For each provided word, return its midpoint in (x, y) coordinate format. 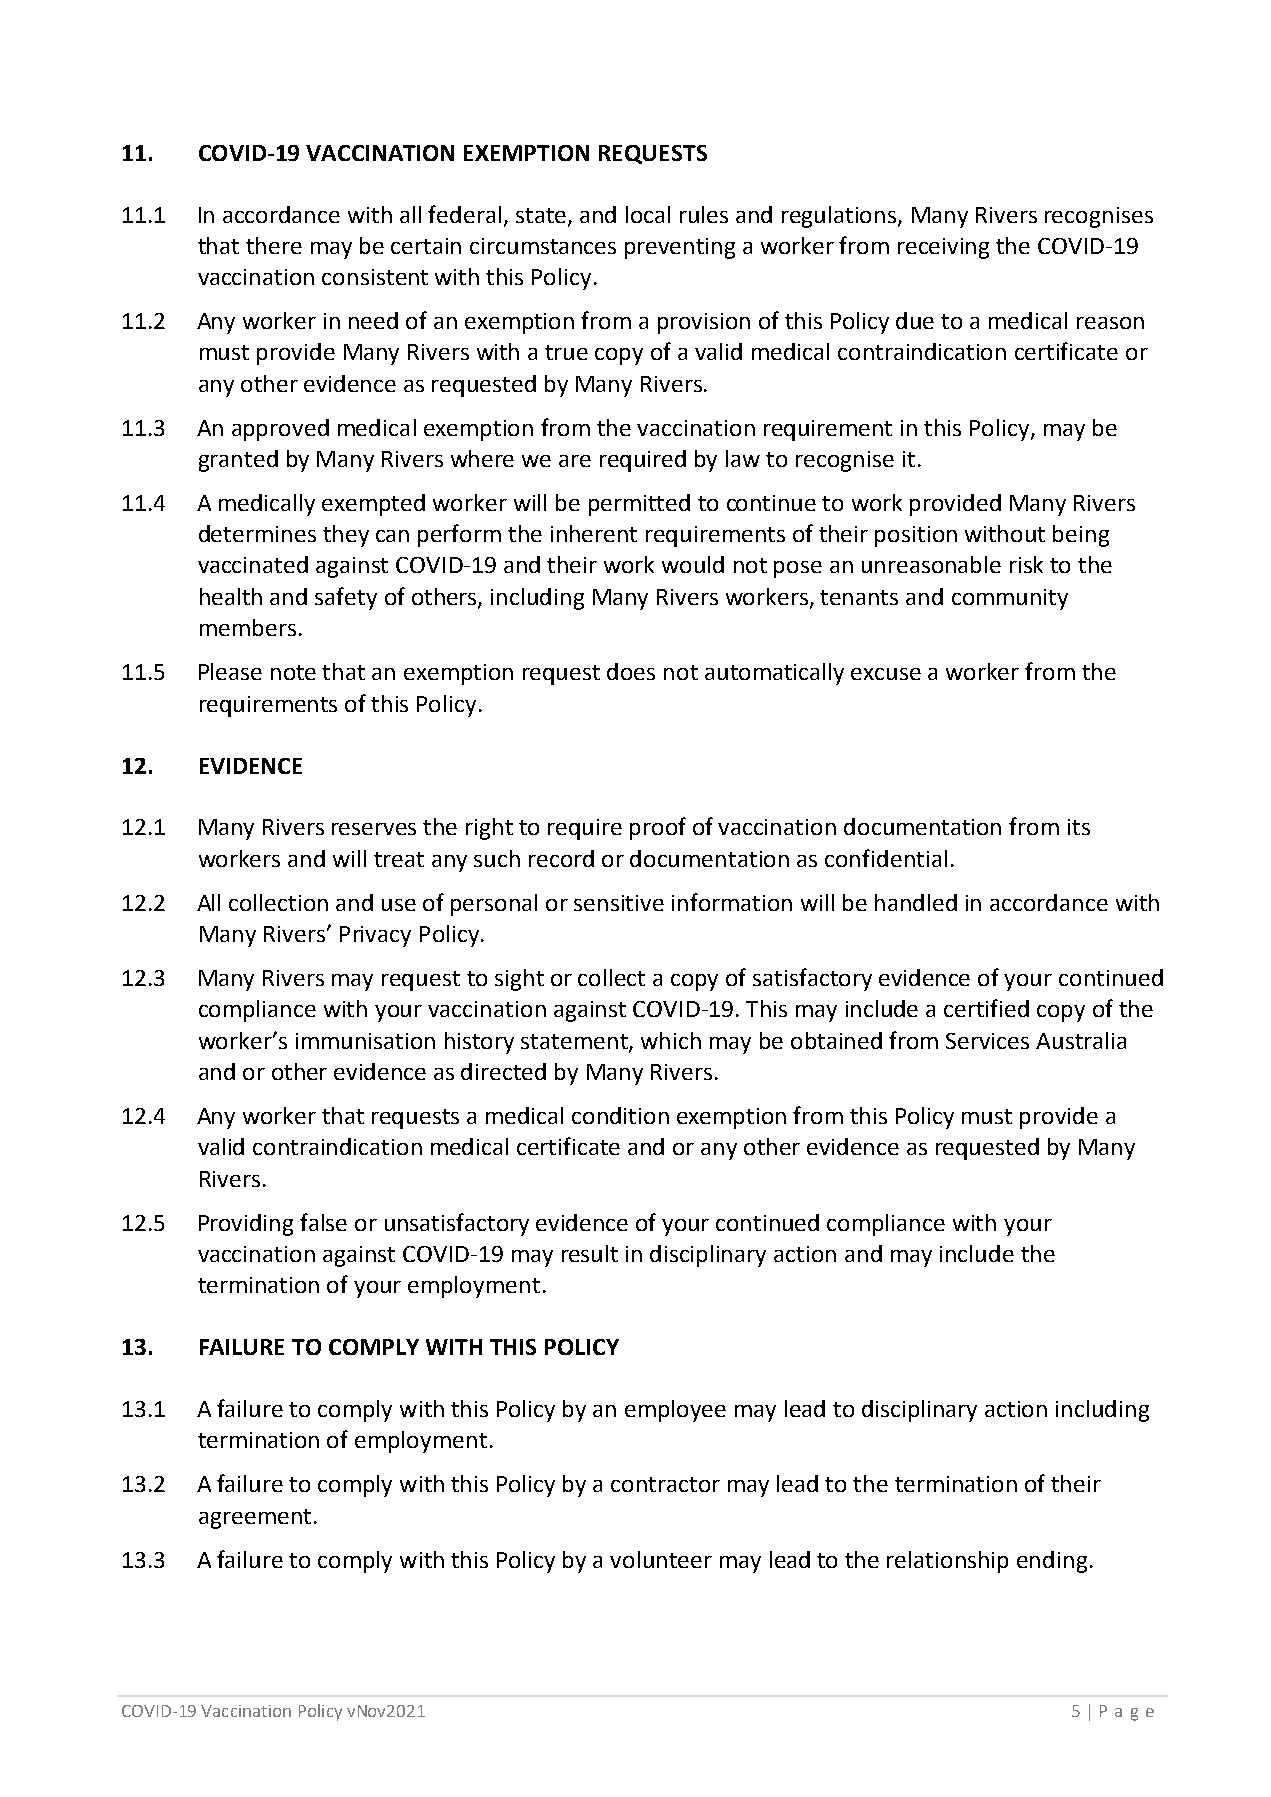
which (671, 1040)
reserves (374, 829)
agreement (255, 1519)
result (590, 1253)
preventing (680, 248)
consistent (375, 277)
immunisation (365, 1041)
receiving (943, 248)
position (916, 536)
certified (986, 1008)
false (323, 1222)
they (346, 536)
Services (987, 1041)
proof (658, 828)
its (1079, 827)
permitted (639, 505)
